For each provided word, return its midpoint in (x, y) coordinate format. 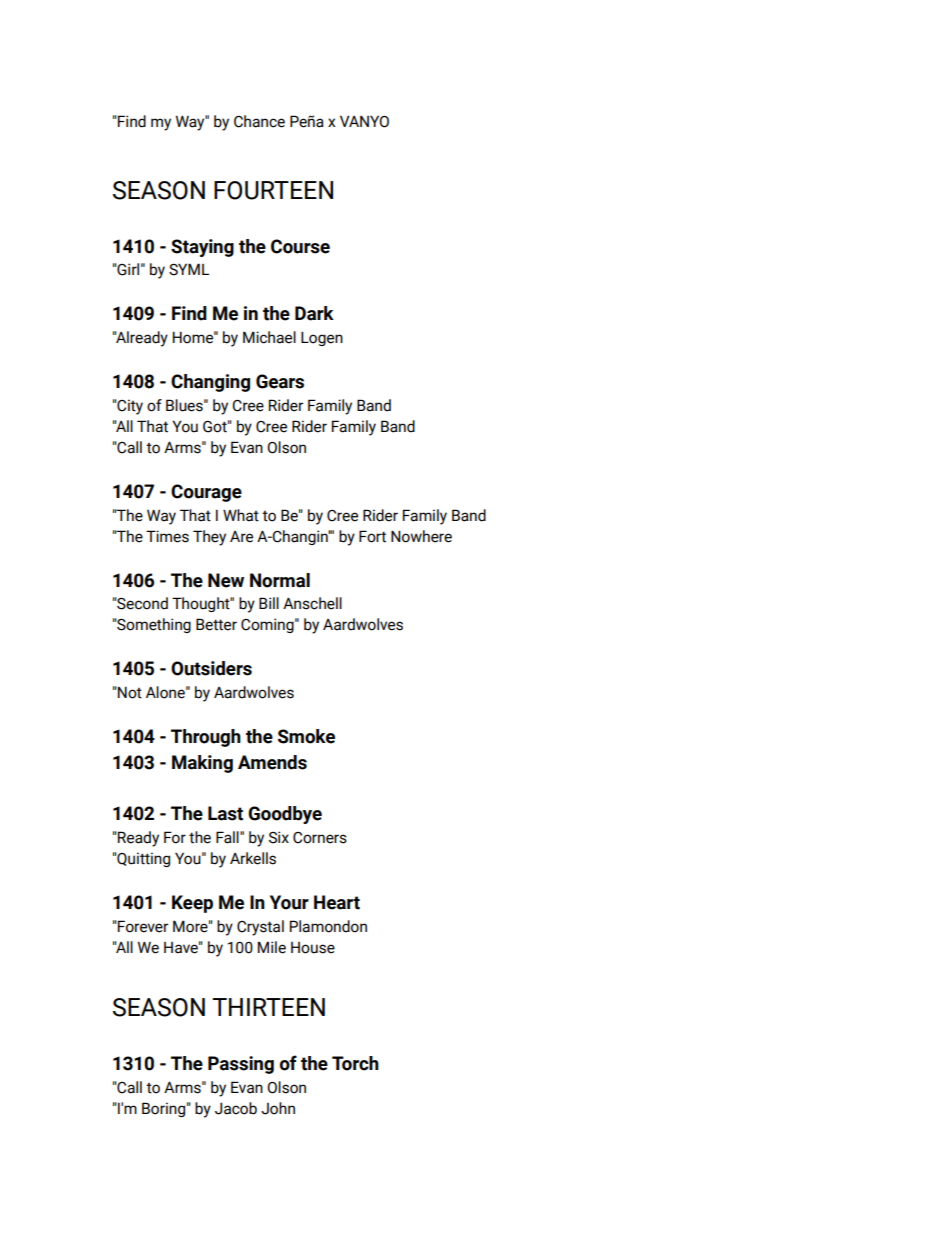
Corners (320, 838)
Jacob (236, 1108)
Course (300, 246)
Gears (280, 381)
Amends (272, 762)
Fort (372, 536)
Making (202, 764)
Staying (202, 248)
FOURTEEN (273, 190)
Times (167, 536)
